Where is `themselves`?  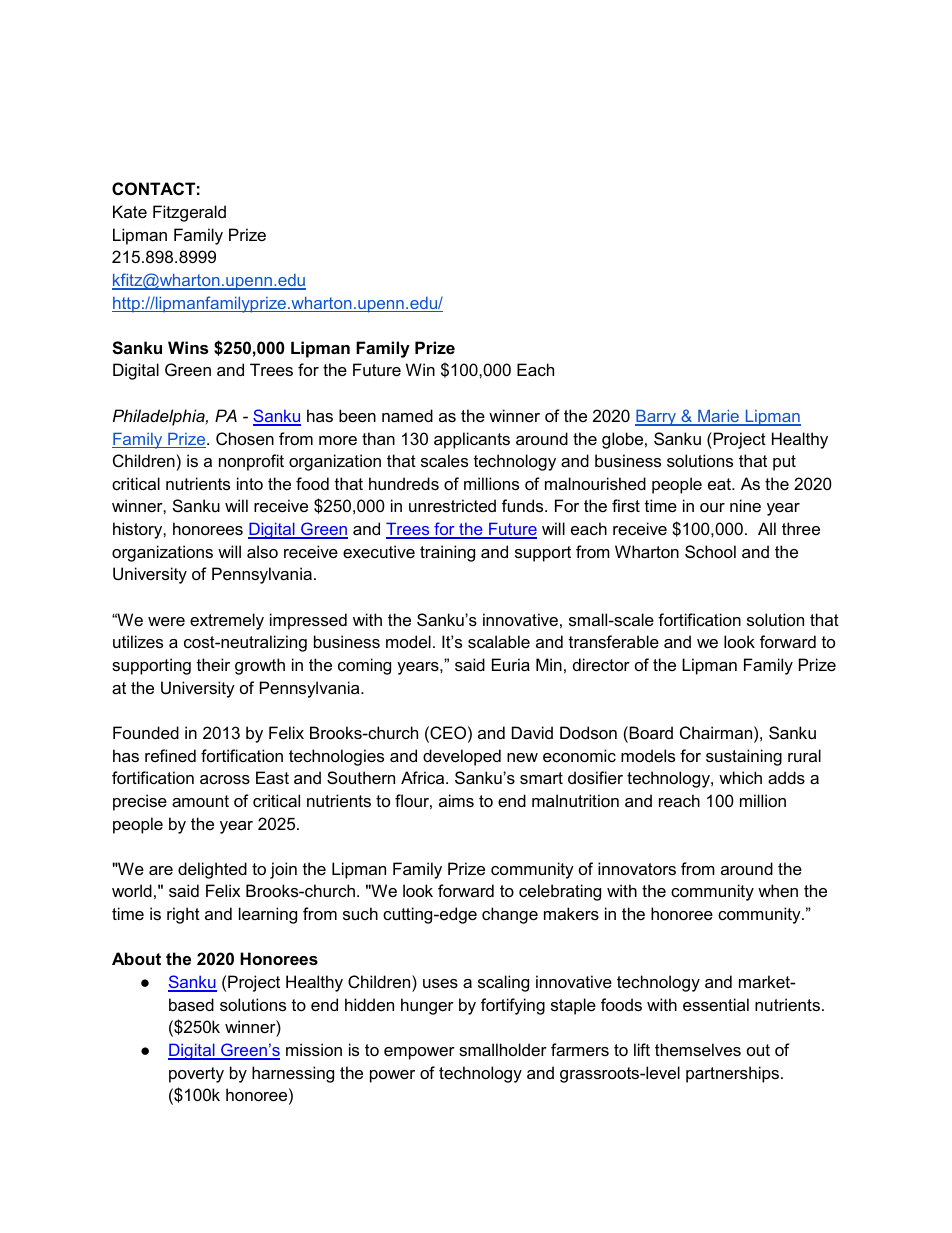 themselves is located at coordinates (698, 1049).
